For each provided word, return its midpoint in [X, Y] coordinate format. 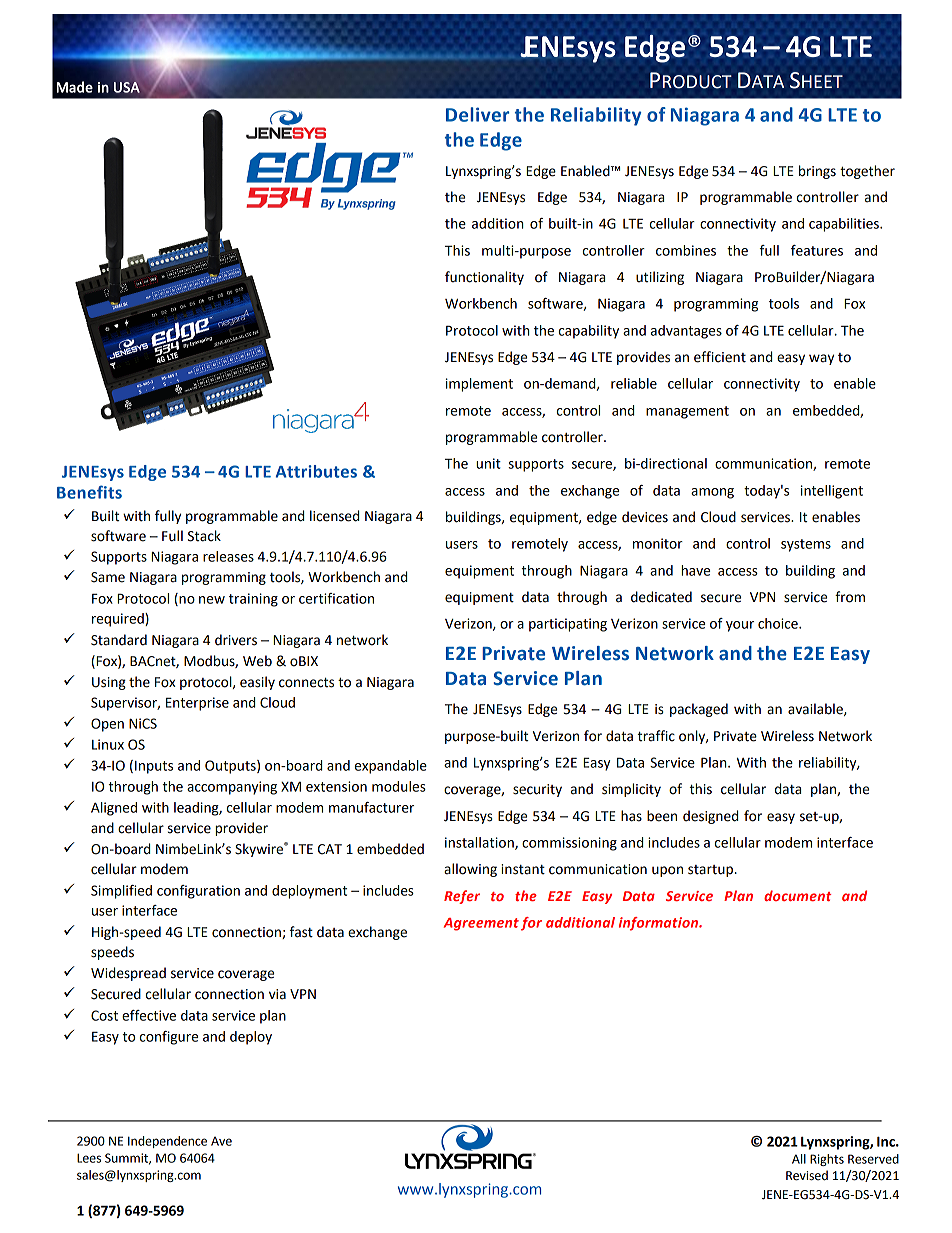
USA [127, 87]
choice [779, 623]
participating [568, 625]
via [277, 994]
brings [817, 172]
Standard [119, 640]
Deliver [477, 114]
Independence [167, 1142]
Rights [827, 1160]
